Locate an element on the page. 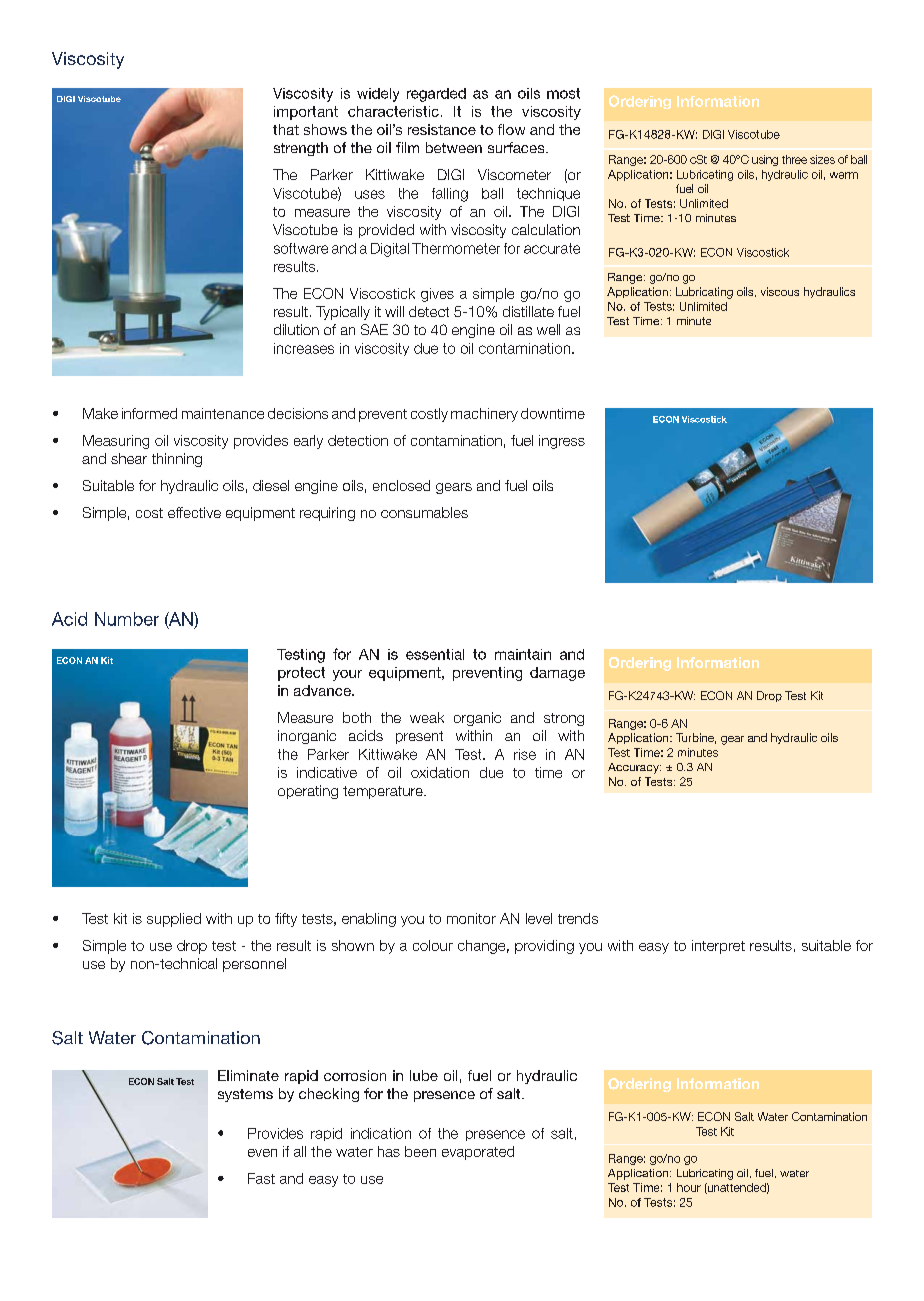  thinning is located at coordinates (177, 460).
